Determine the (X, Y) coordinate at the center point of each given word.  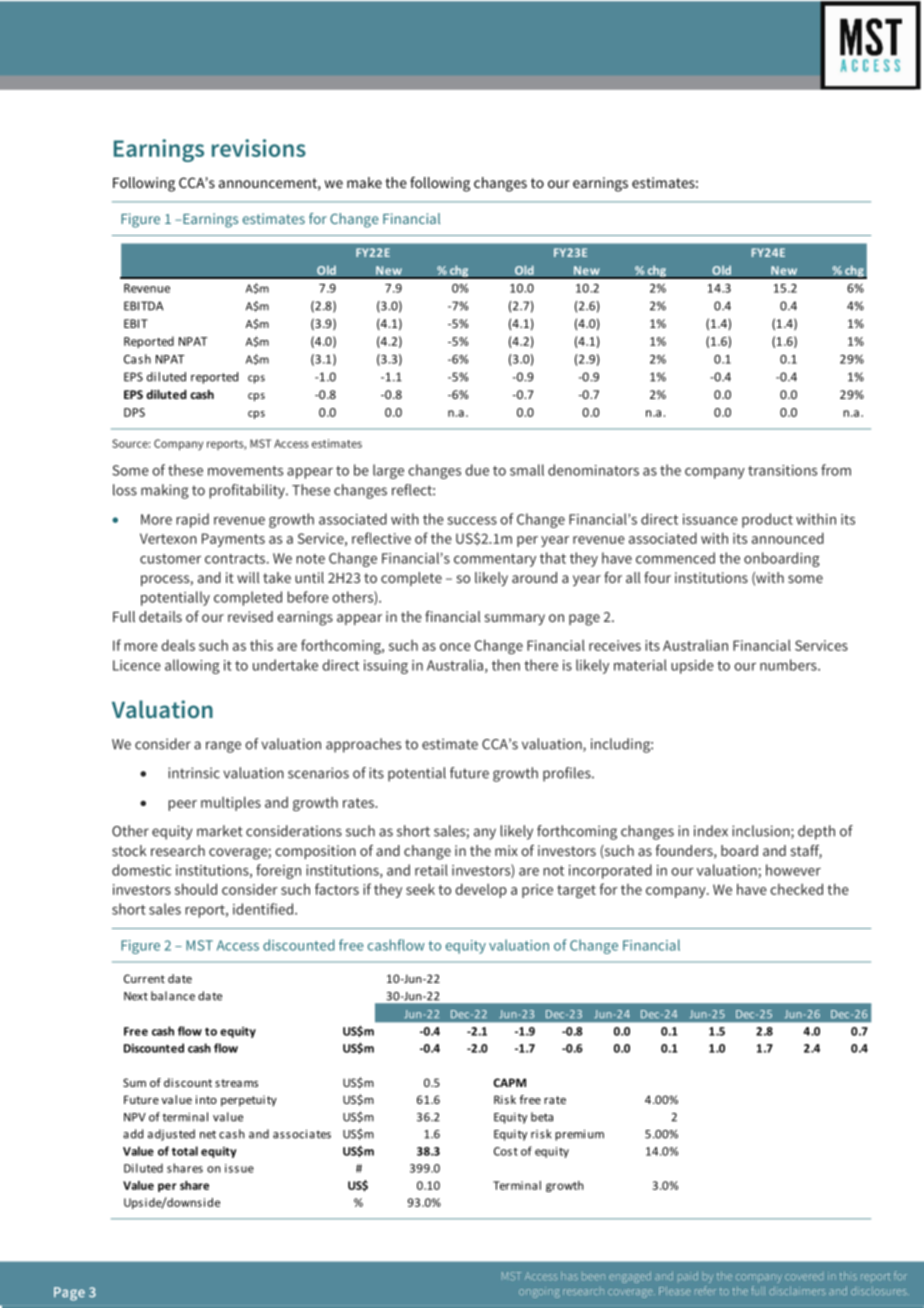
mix (506, 850)
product (767, 520)
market (220, 831)
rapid (192, 520)
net (208, 1134)
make (364, 182)
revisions (259, 148)
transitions (782, 470)
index (711, 831)
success (472, 521)
